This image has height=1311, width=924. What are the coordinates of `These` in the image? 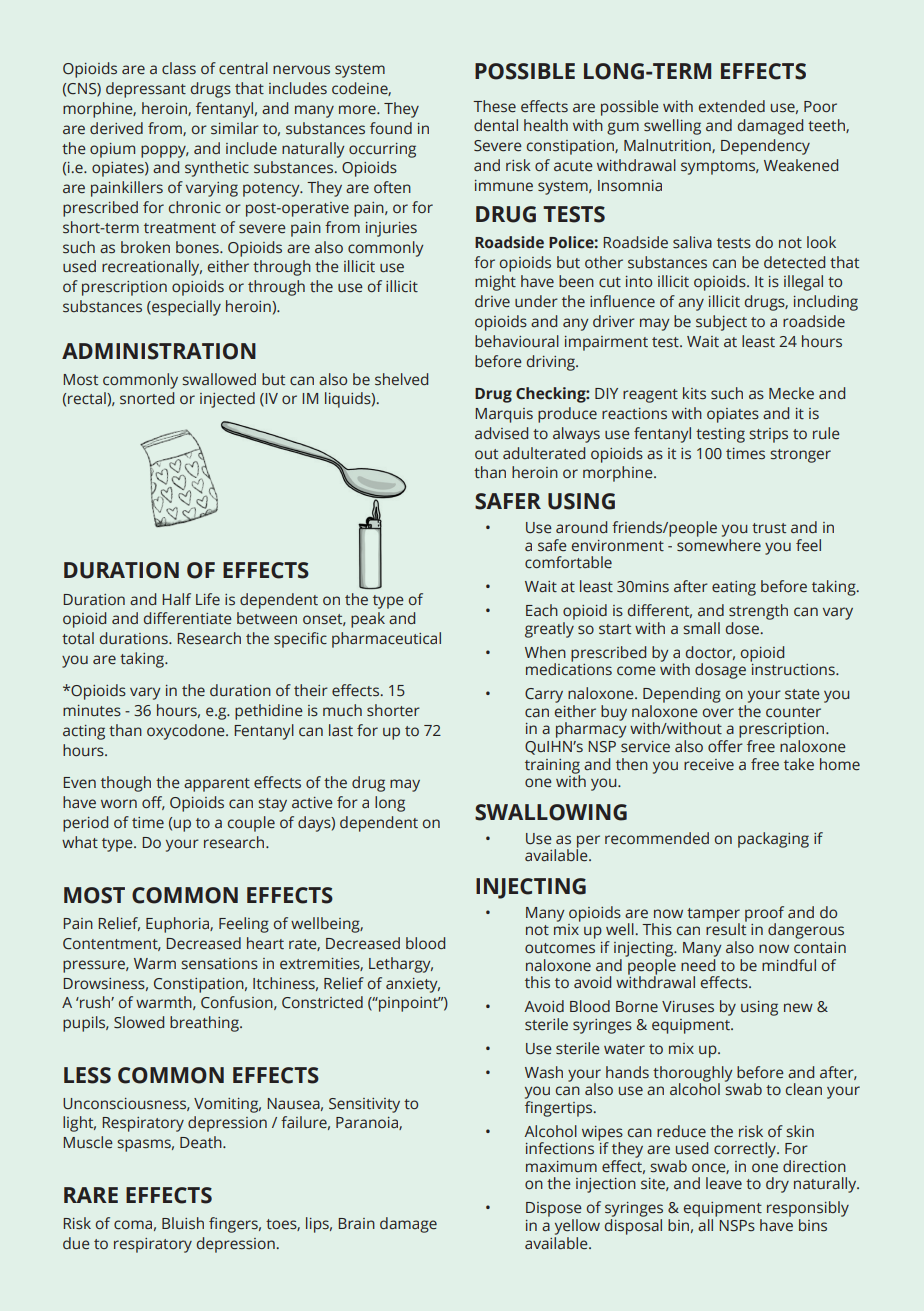 It's located at (494, 106).
